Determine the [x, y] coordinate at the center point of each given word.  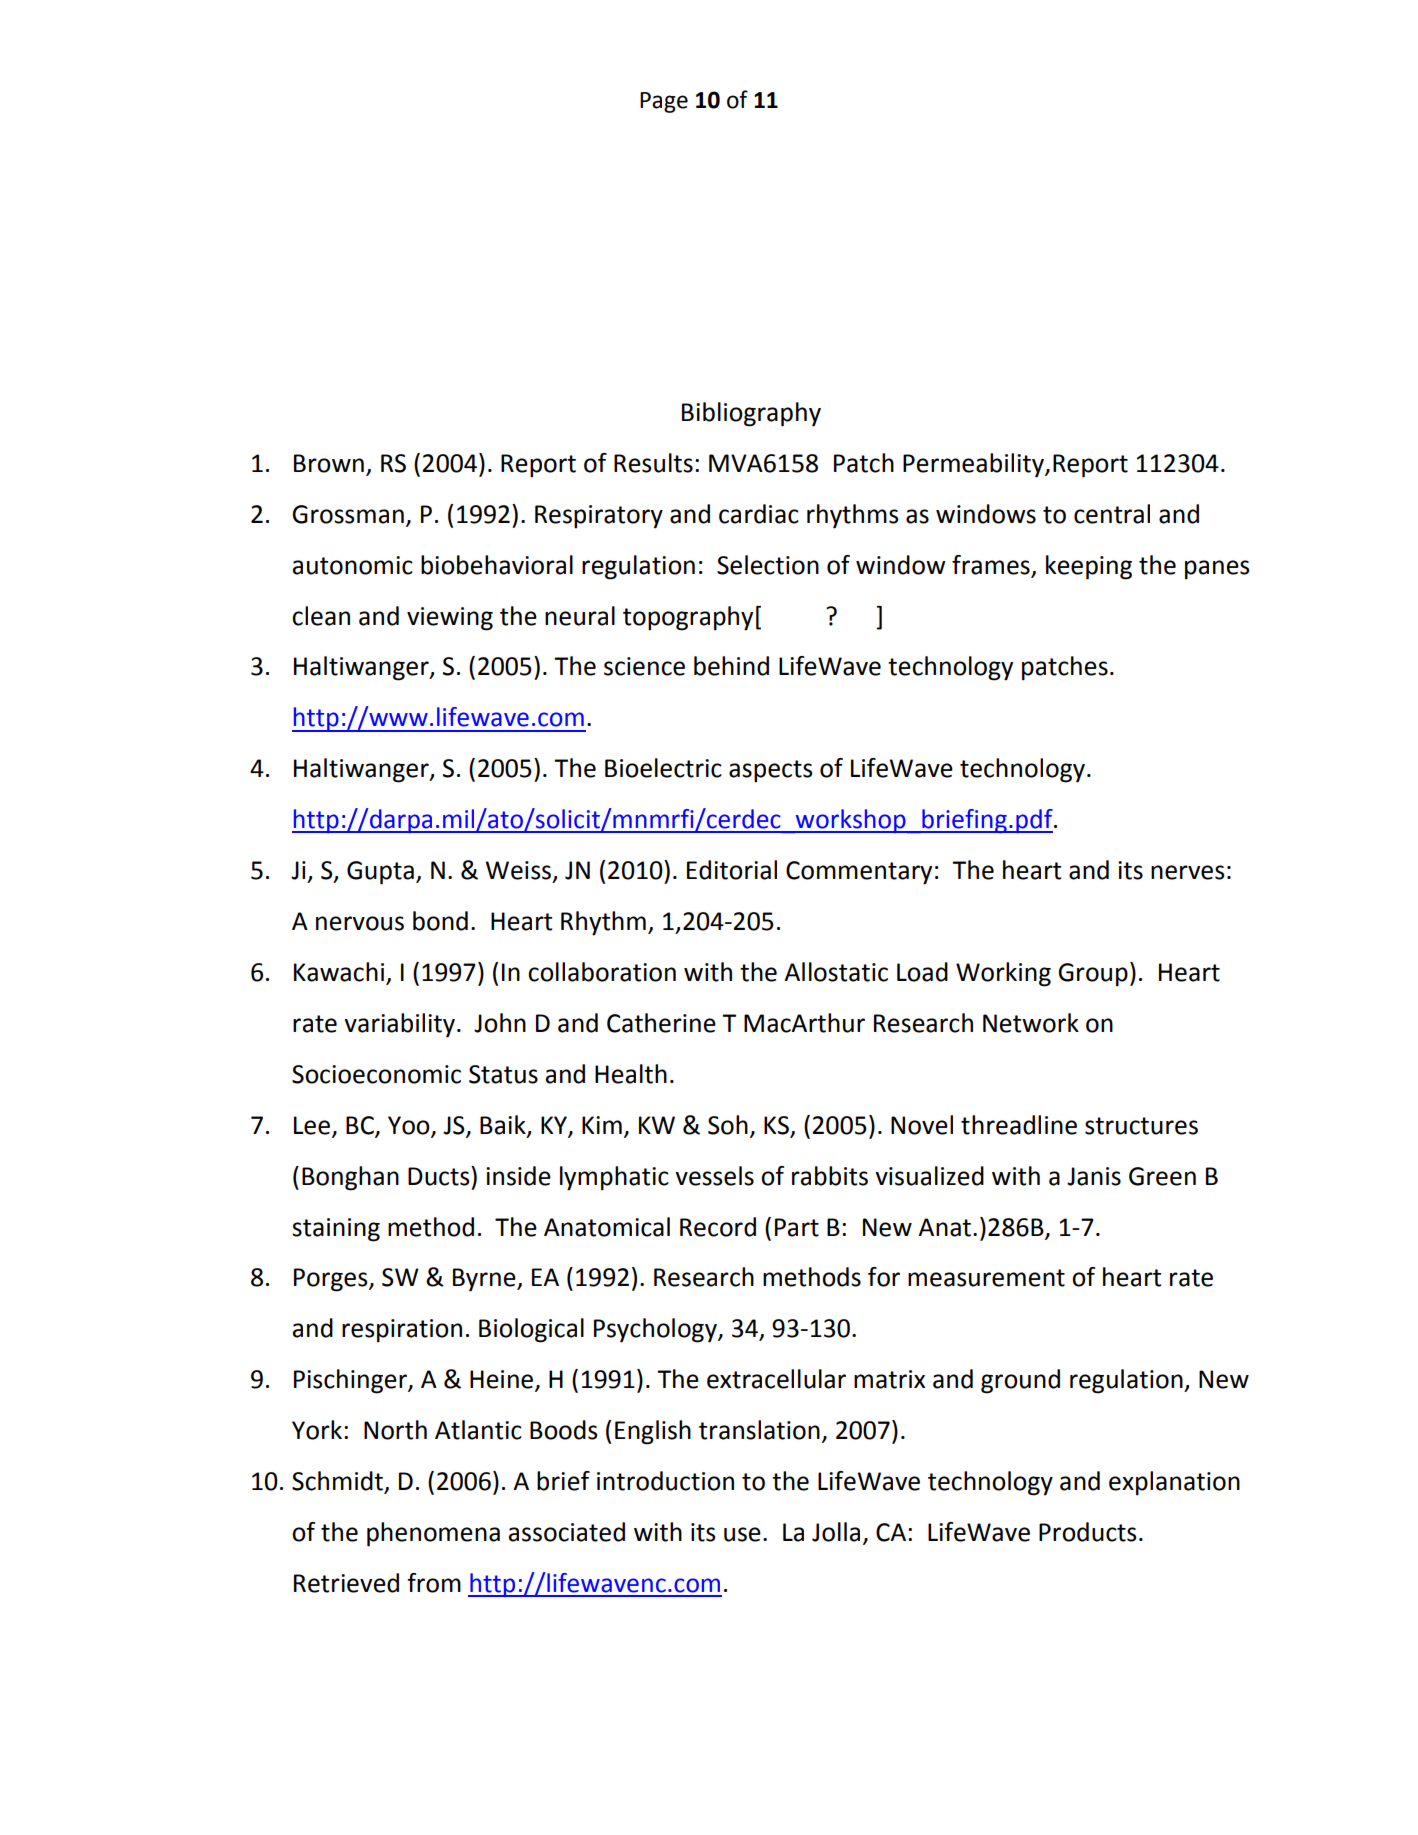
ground [1020, 1381]
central [1112, 514]
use [742, 1534]
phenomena [433, 1534]
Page [664, 102]
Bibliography [751, 414]
